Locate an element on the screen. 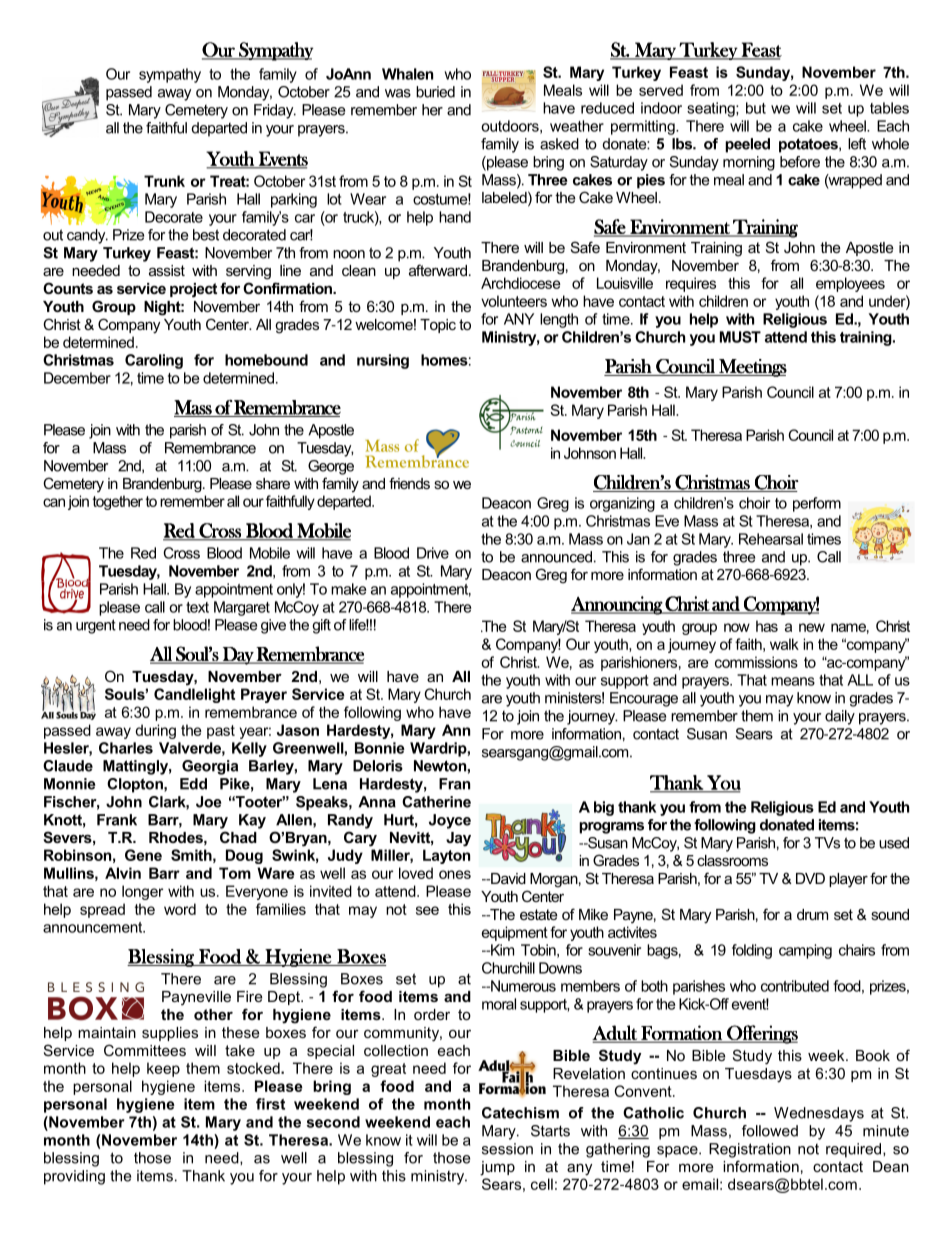 The height and width of the screenshot is (1233, 952). walk is located at coordinates (784, 644).
